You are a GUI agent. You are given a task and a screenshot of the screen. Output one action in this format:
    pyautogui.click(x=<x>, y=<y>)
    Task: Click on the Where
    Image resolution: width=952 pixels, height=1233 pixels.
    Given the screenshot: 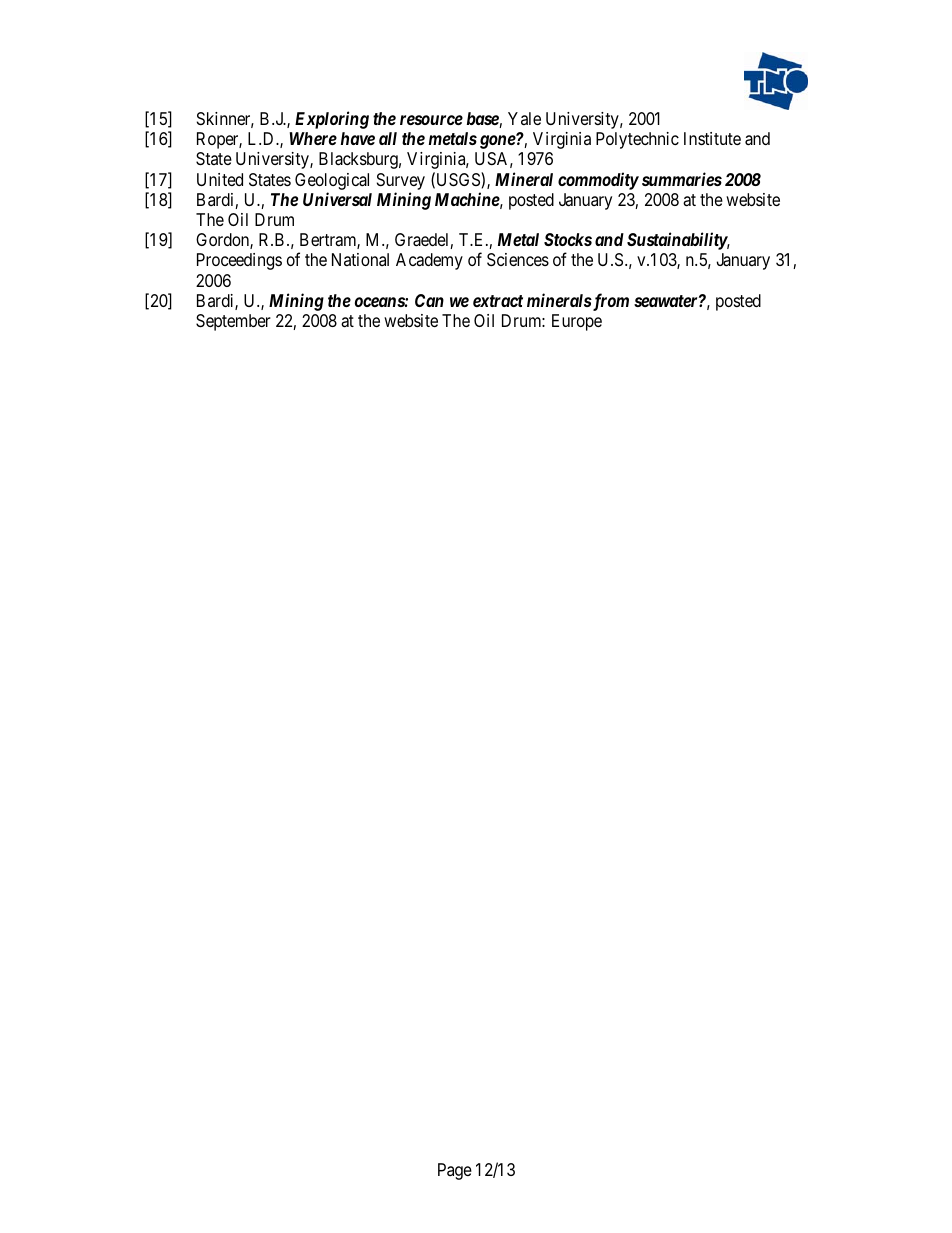 What is the action you would take?
    pyautogui.click(x=313, y=138)
